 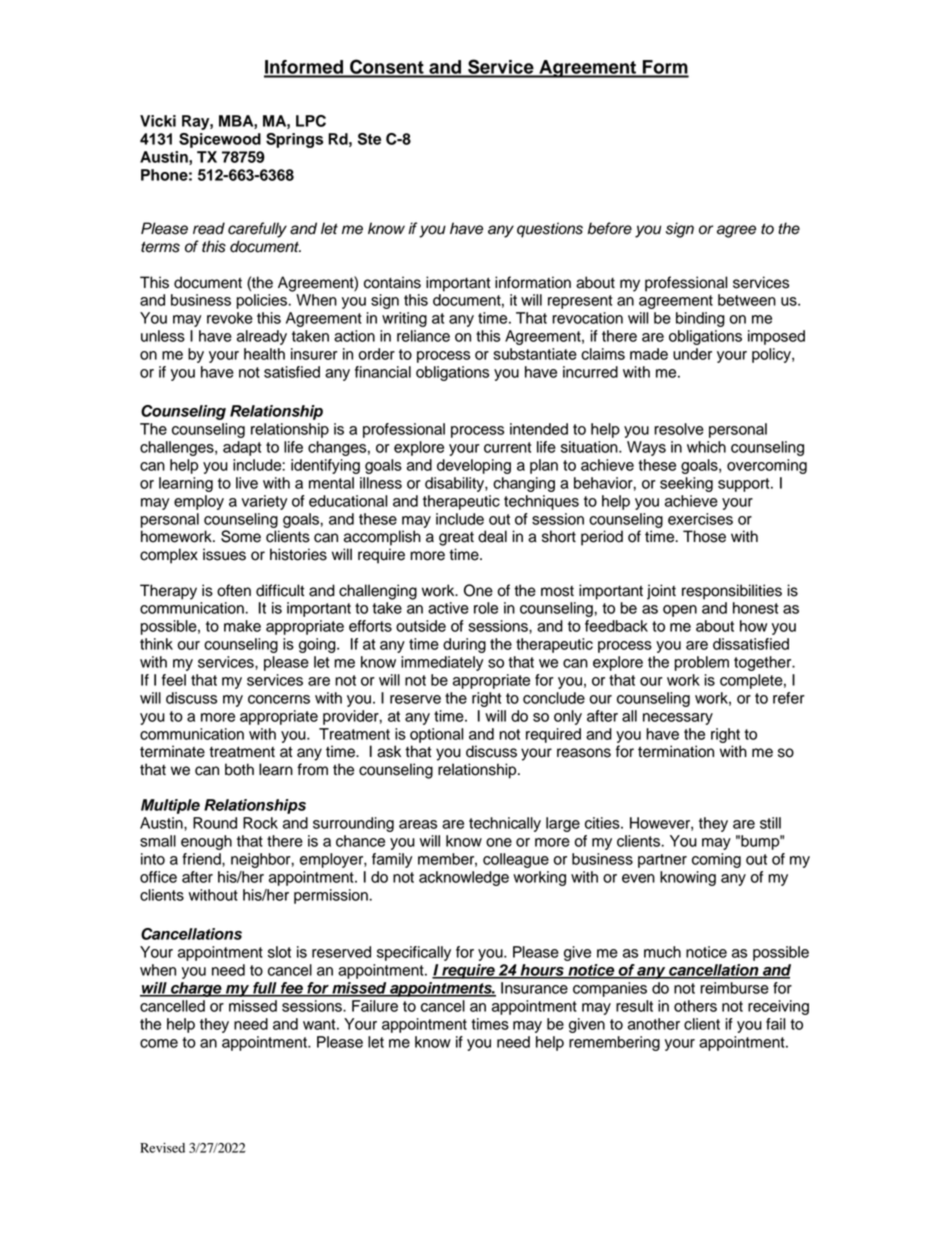 What do you see at coordinates (702, 663) in the image?
I see `problem` at bounding box center [702, 663].
